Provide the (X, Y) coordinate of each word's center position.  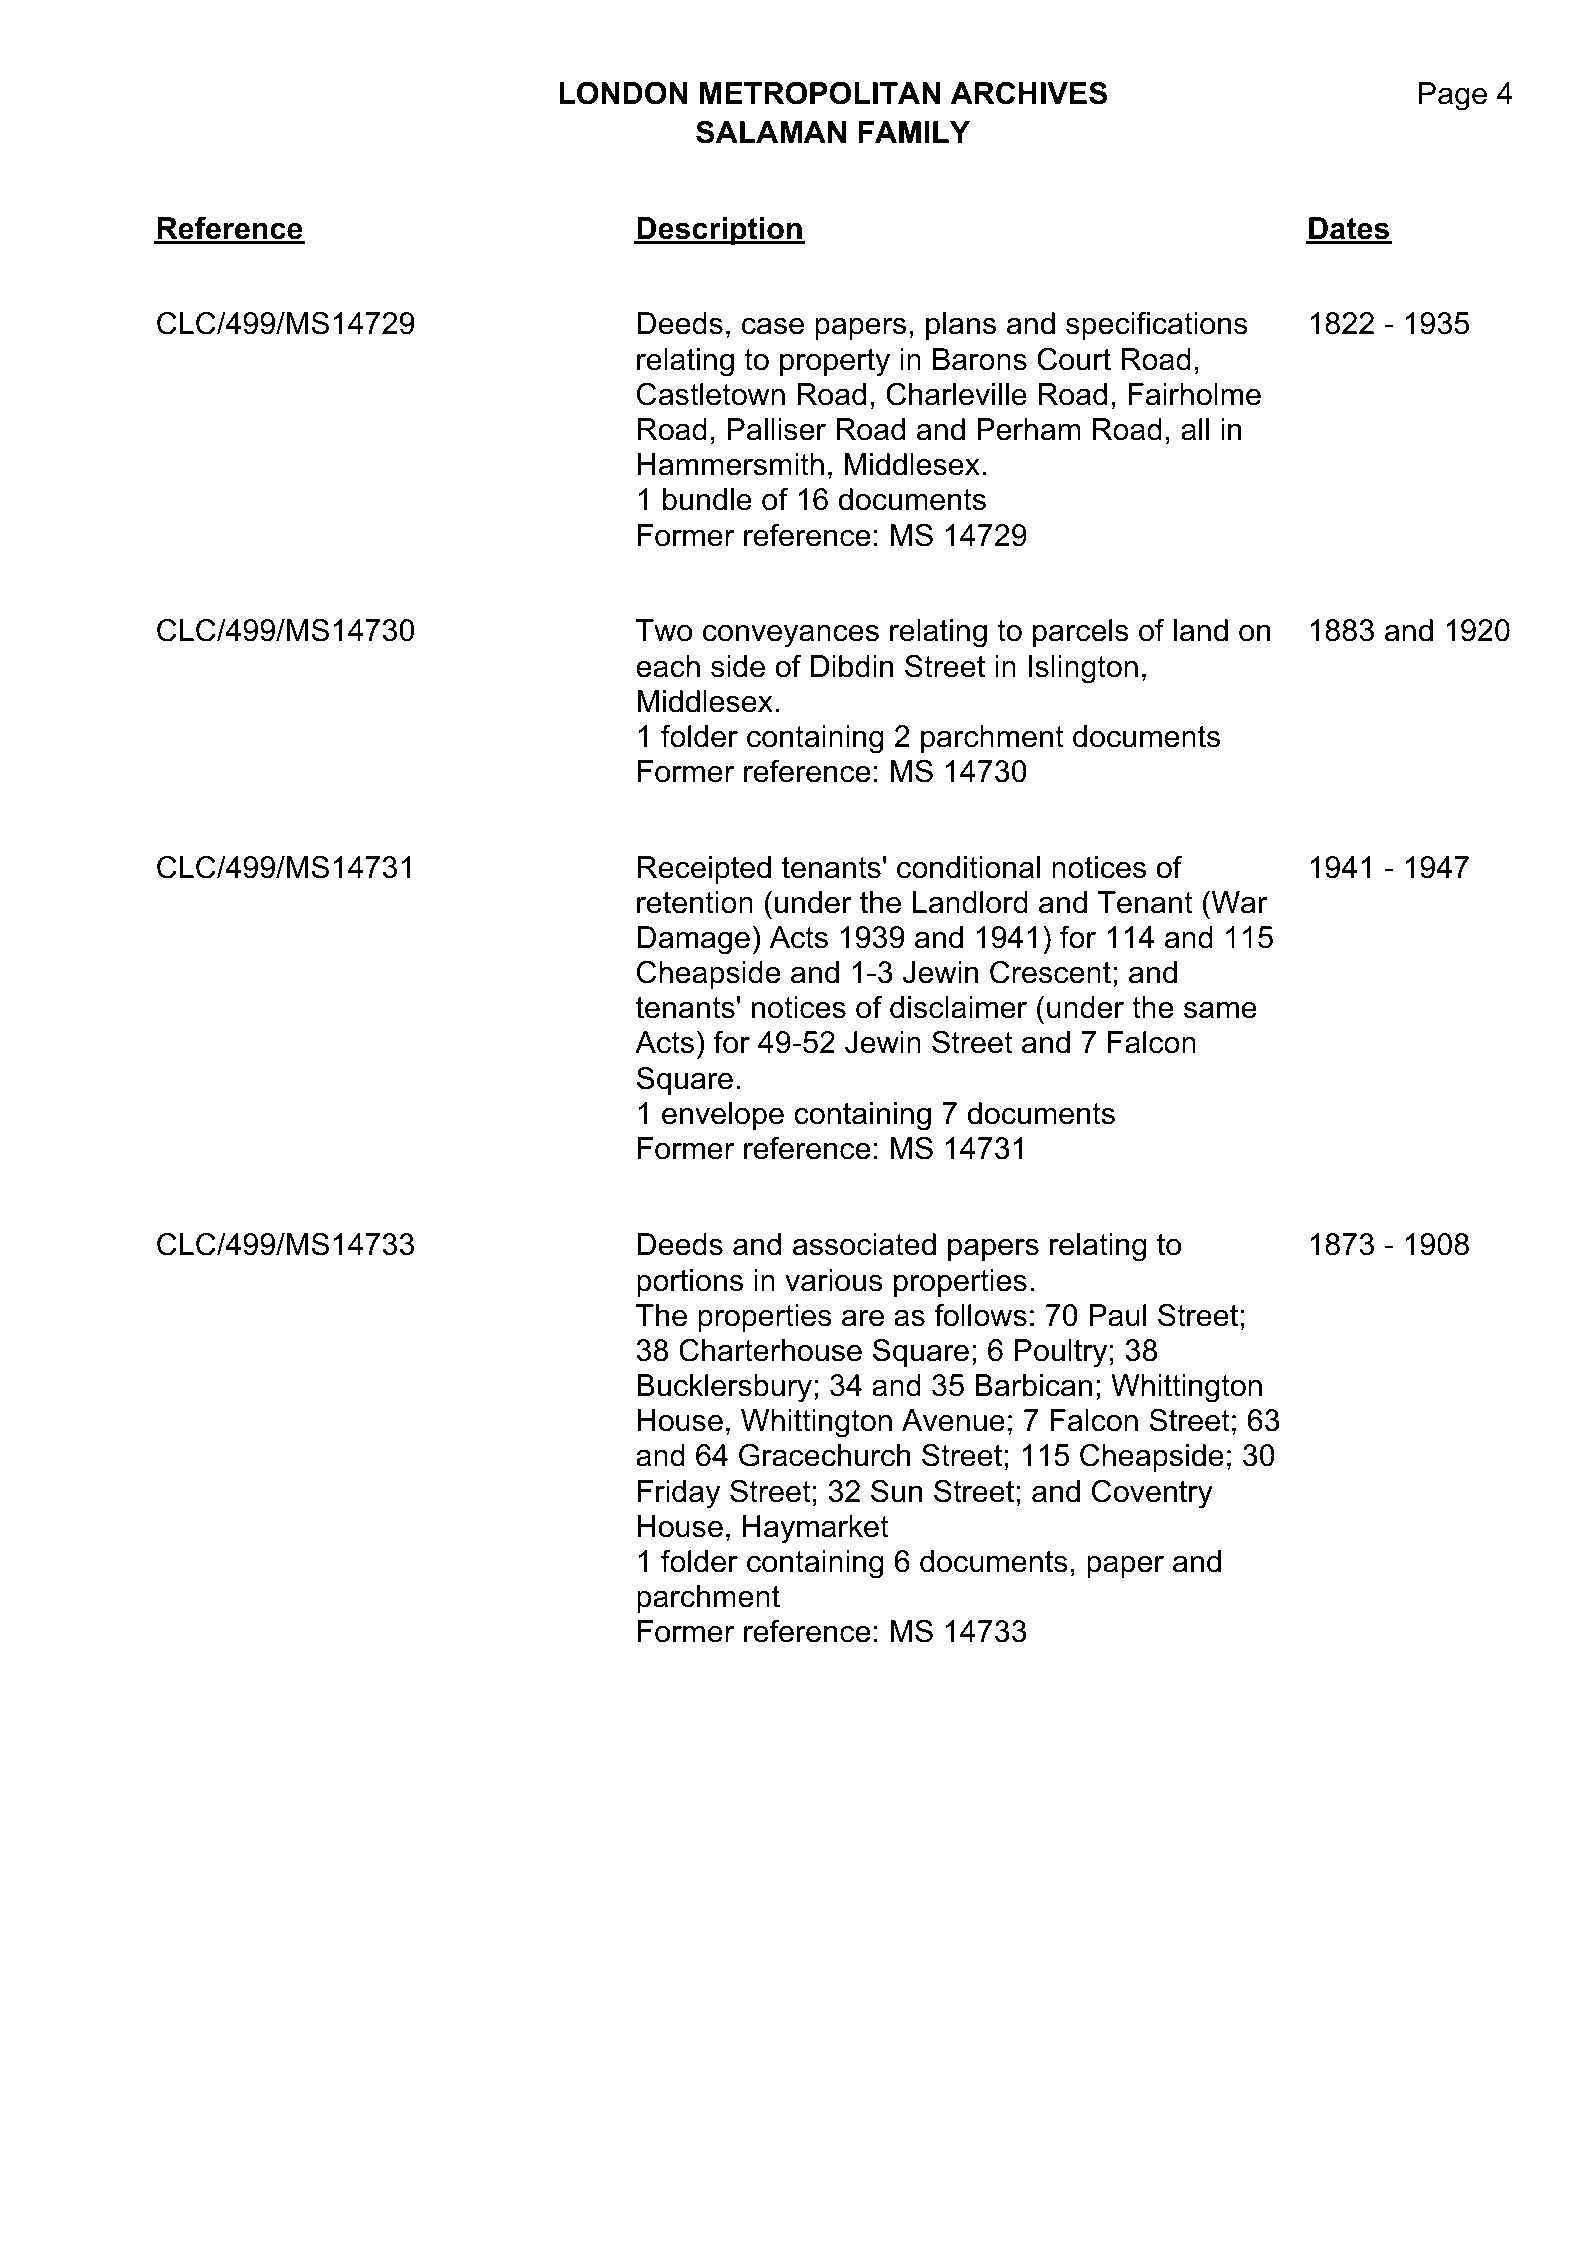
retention (695, 902)
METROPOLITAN (820, 93)
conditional (968, 867)
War (1238, 902)
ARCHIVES (1029, 93)
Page (1453, 96)
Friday (679, 1494)
